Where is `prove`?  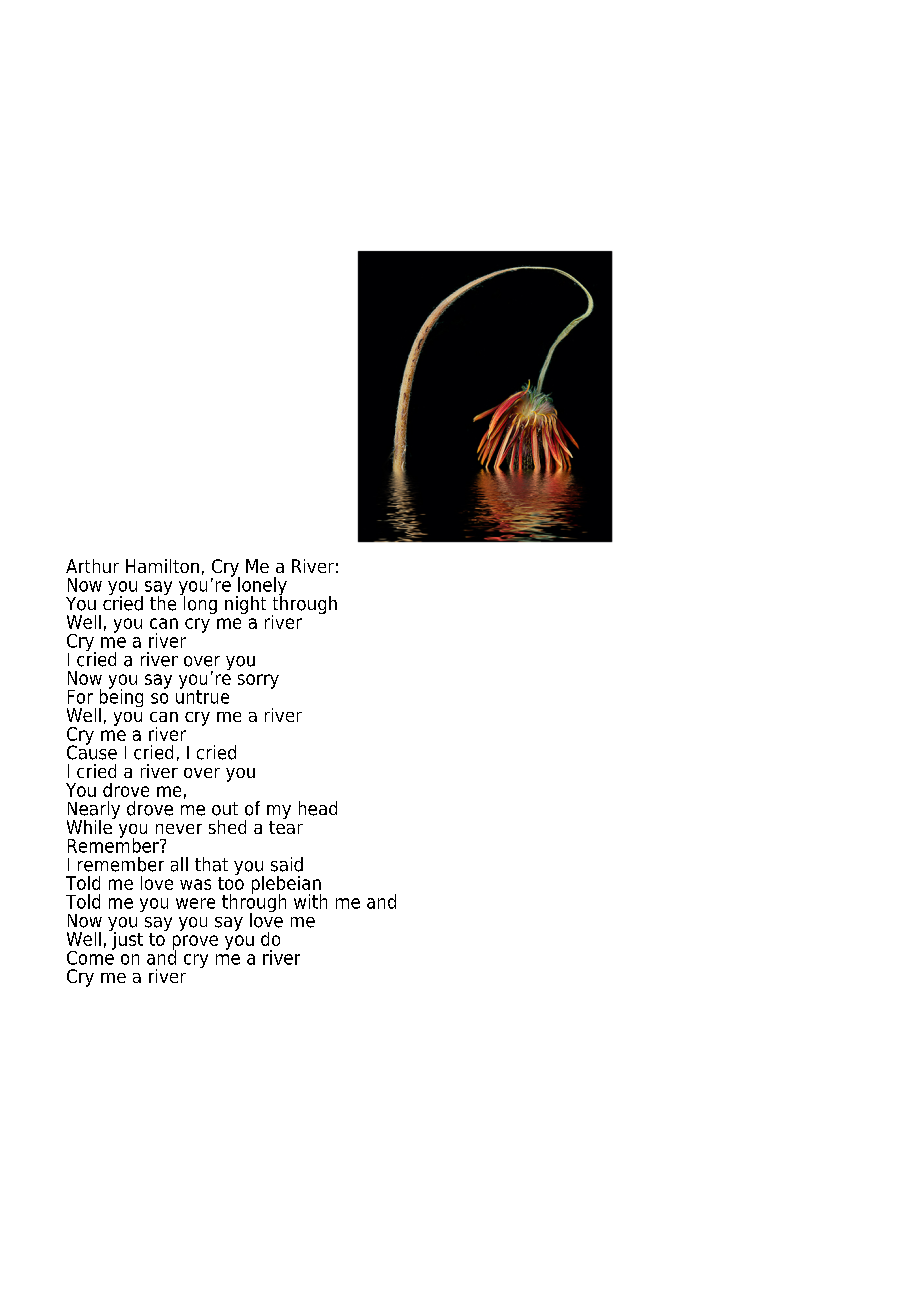
prove is located at coordinates (195, 943).
